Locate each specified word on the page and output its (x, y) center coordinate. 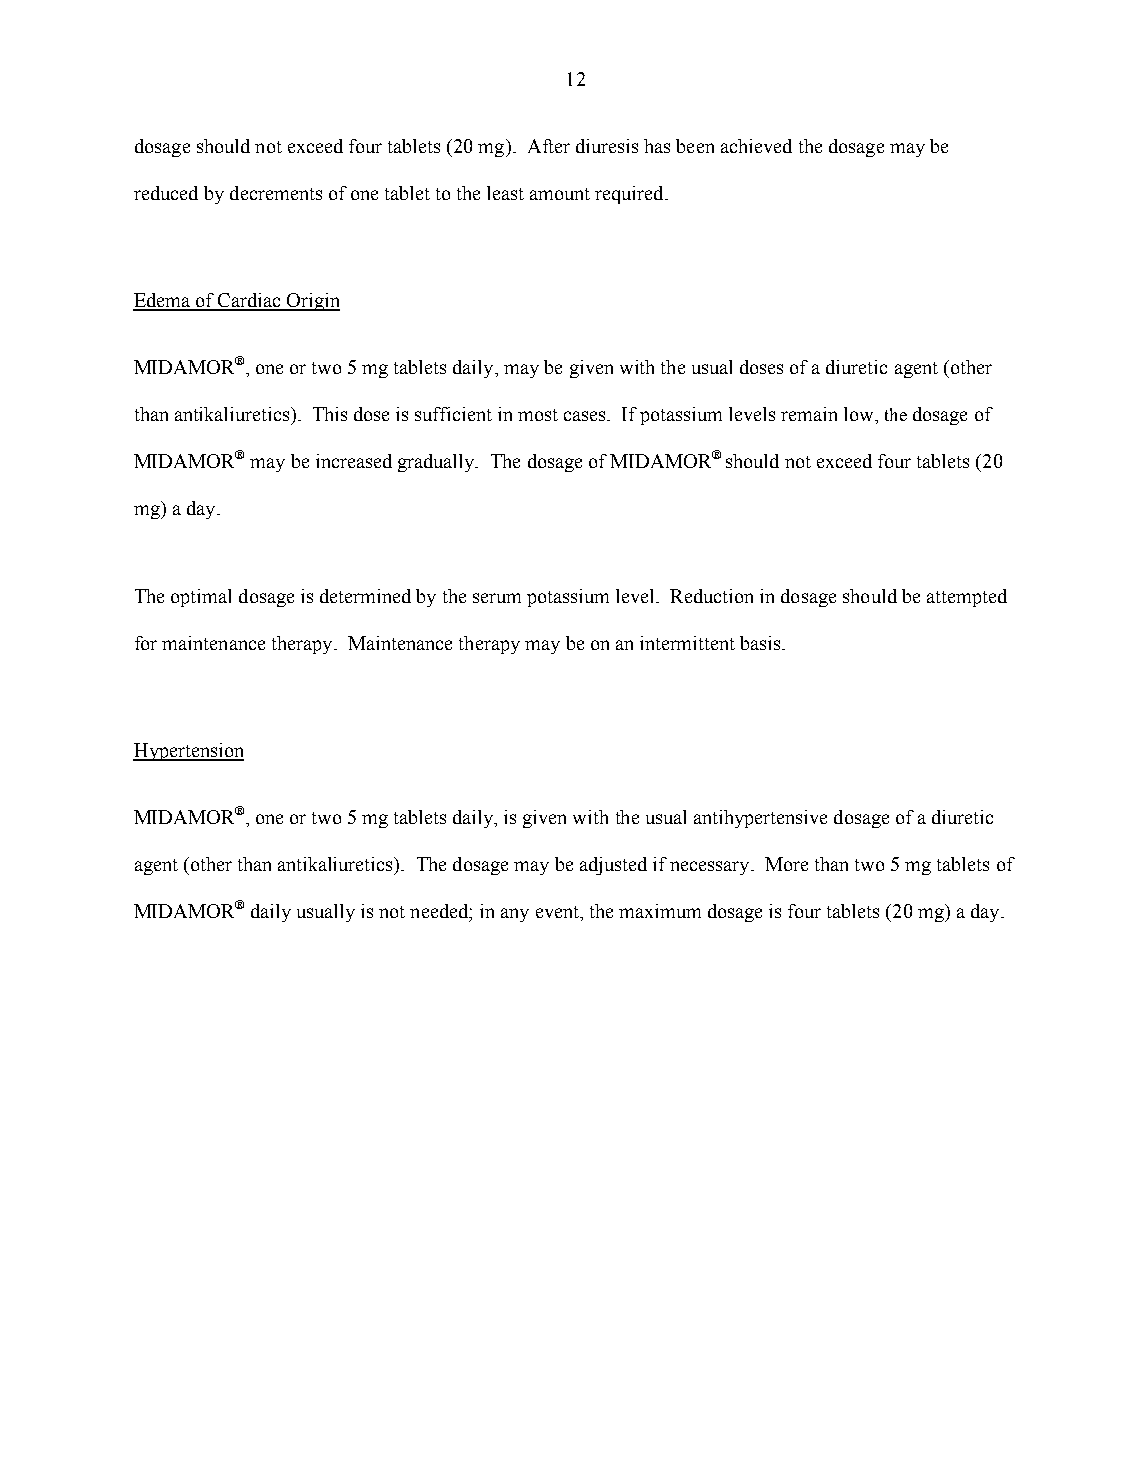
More (786, 864)
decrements (276, 193)
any (515, 915)
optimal (201, 598)
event (559, 913)
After (549, 146)
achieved (756, 146)
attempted (967, 598)
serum (497, 598)
